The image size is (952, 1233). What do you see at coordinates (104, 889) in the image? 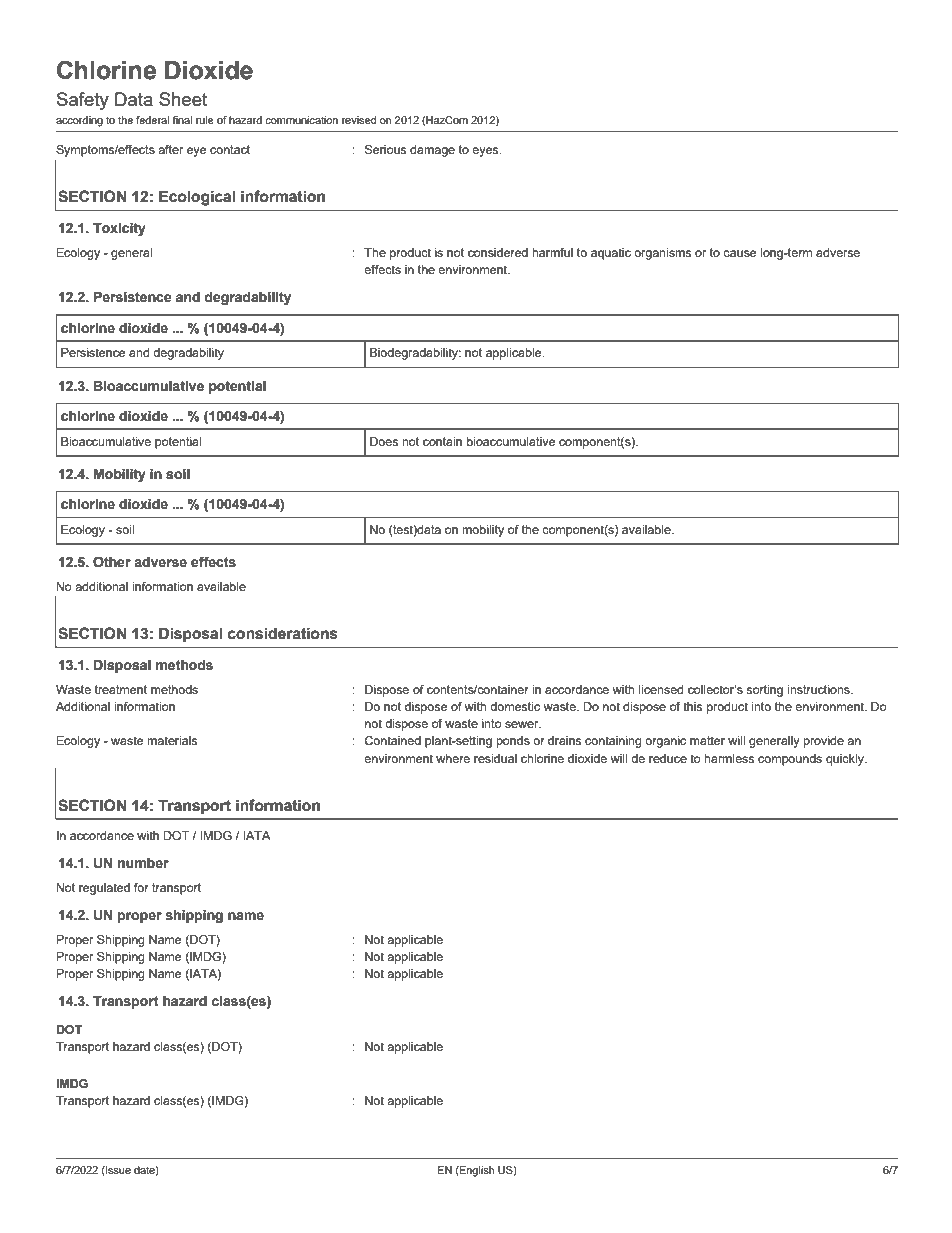
I see `regulated` at bounding box center [104, 889].
